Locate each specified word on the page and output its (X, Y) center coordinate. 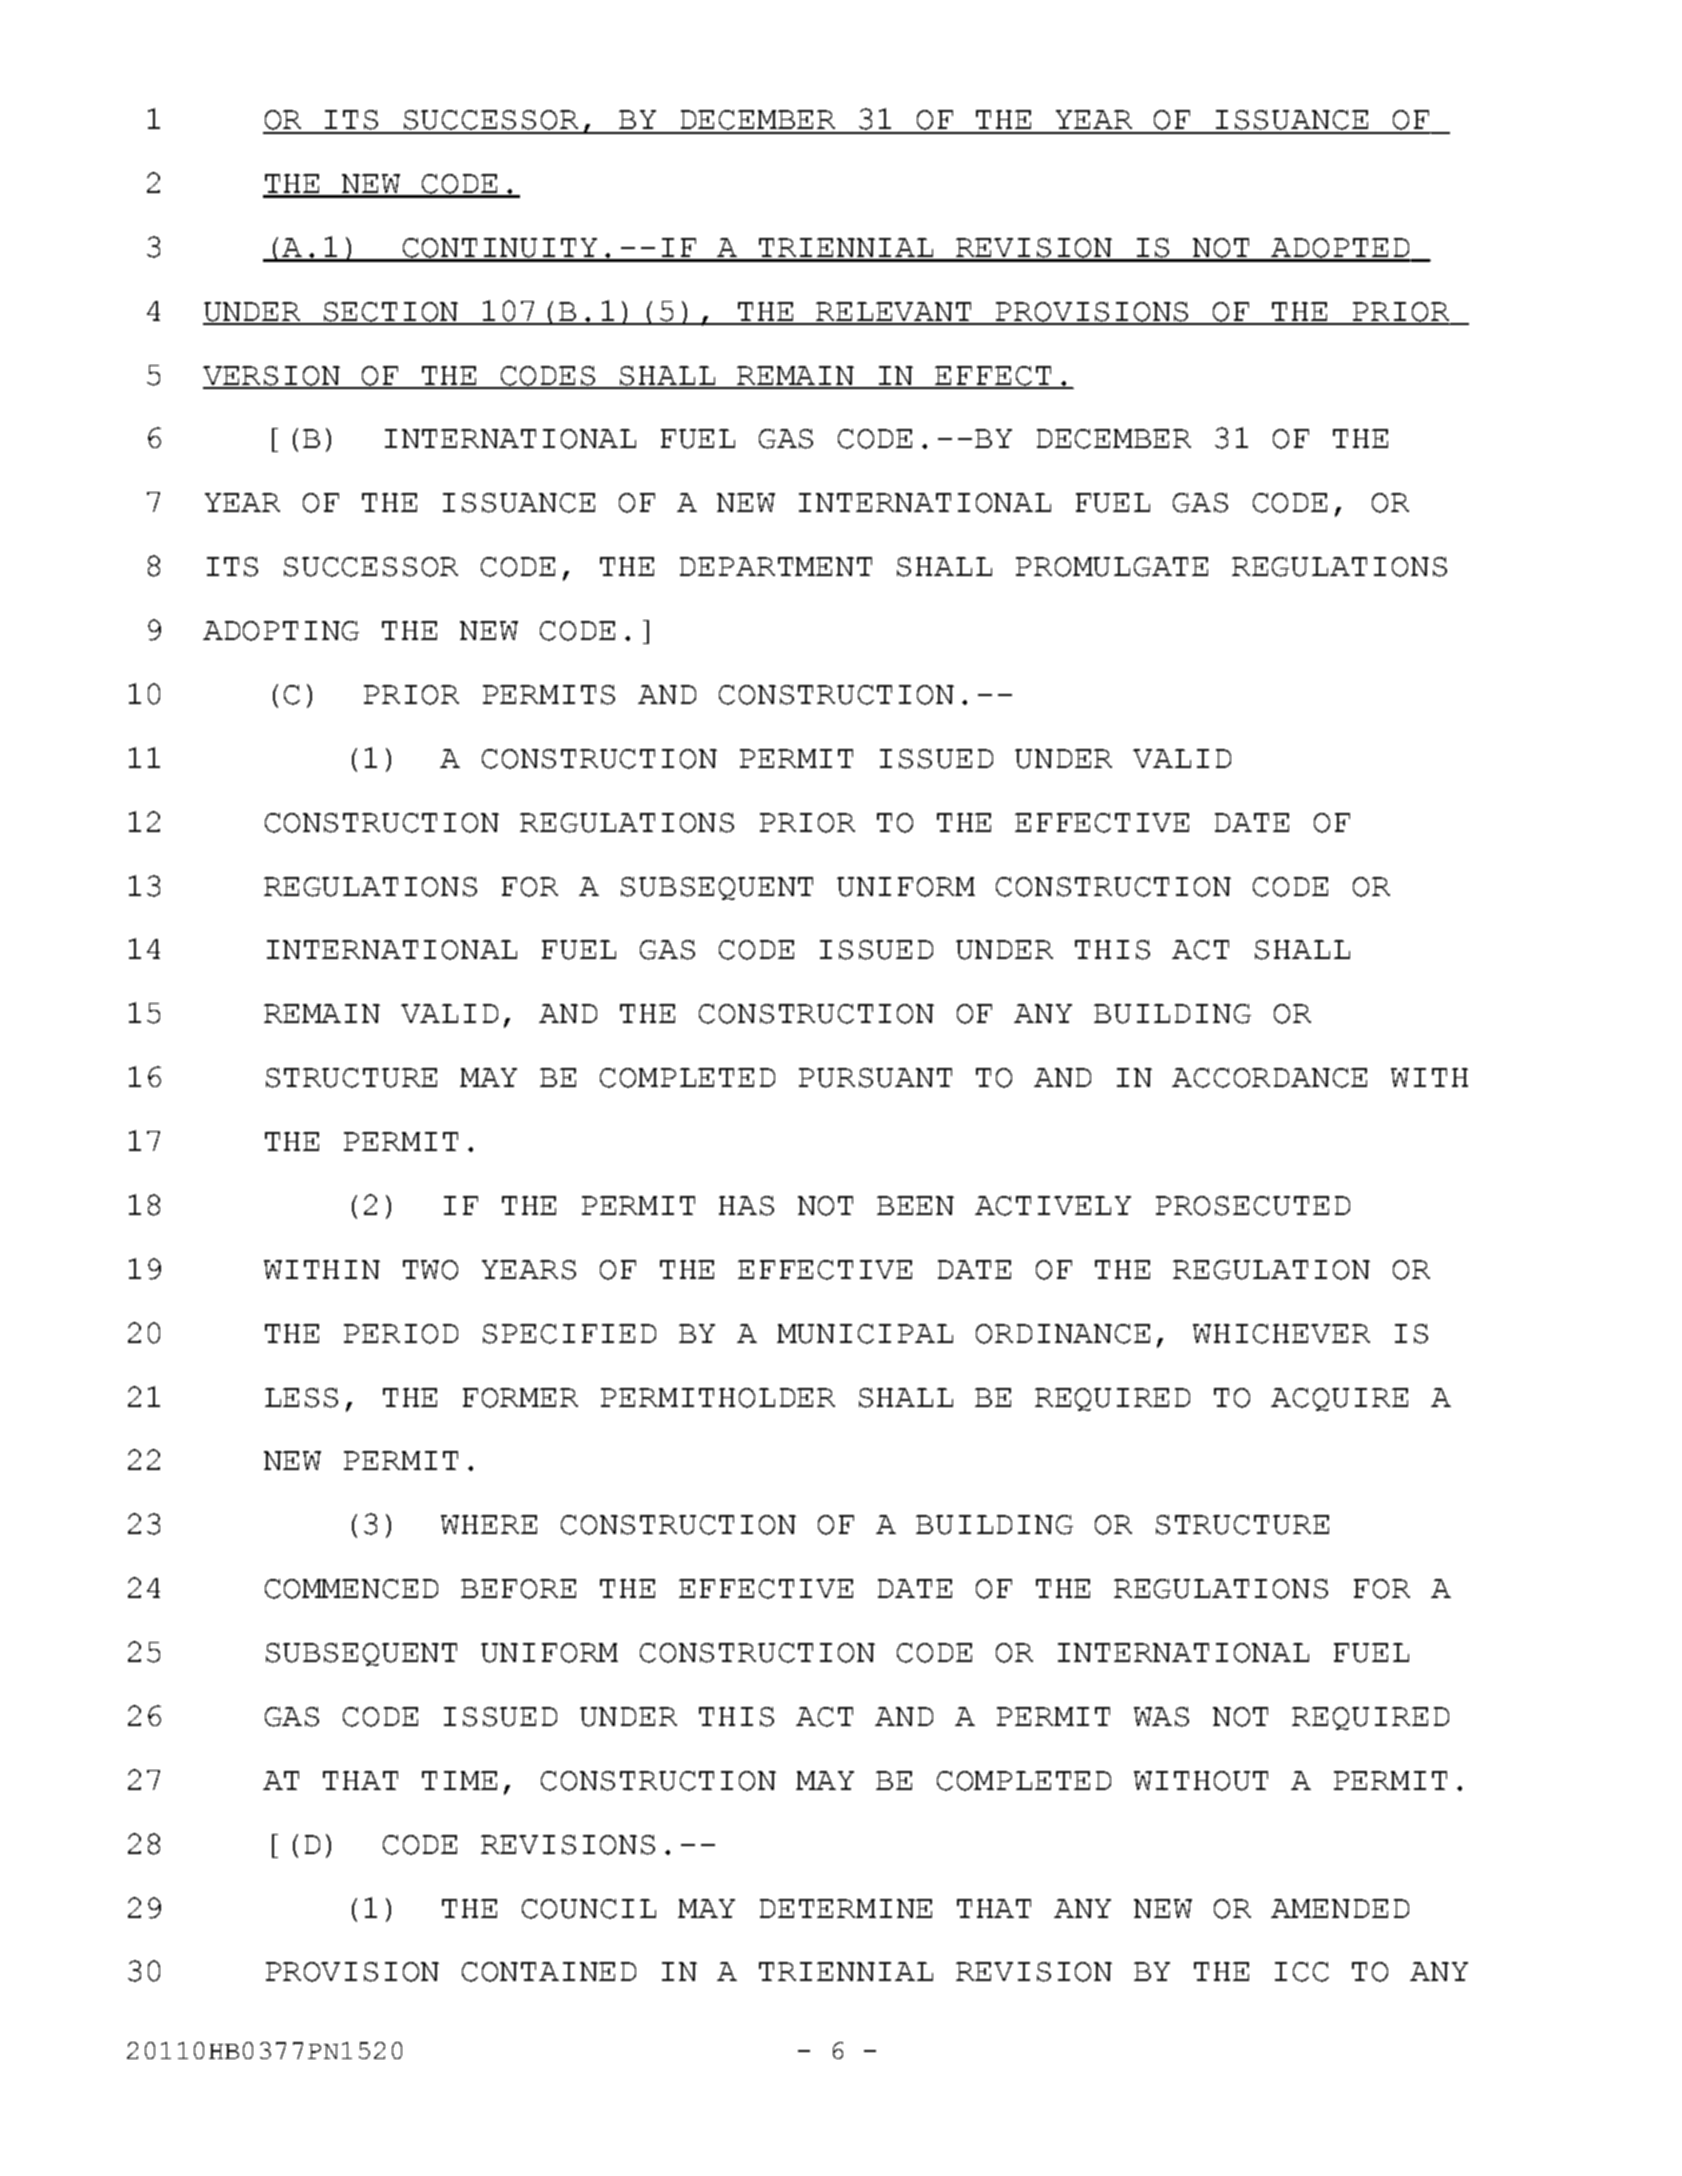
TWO (430, 1270)
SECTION (391, 313)
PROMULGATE (1112, 567)
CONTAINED (549, 1972)
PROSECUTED (1253, 1206)
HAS (746, 1206)
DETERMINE (846, 1908)
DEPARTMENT (776, 566)
